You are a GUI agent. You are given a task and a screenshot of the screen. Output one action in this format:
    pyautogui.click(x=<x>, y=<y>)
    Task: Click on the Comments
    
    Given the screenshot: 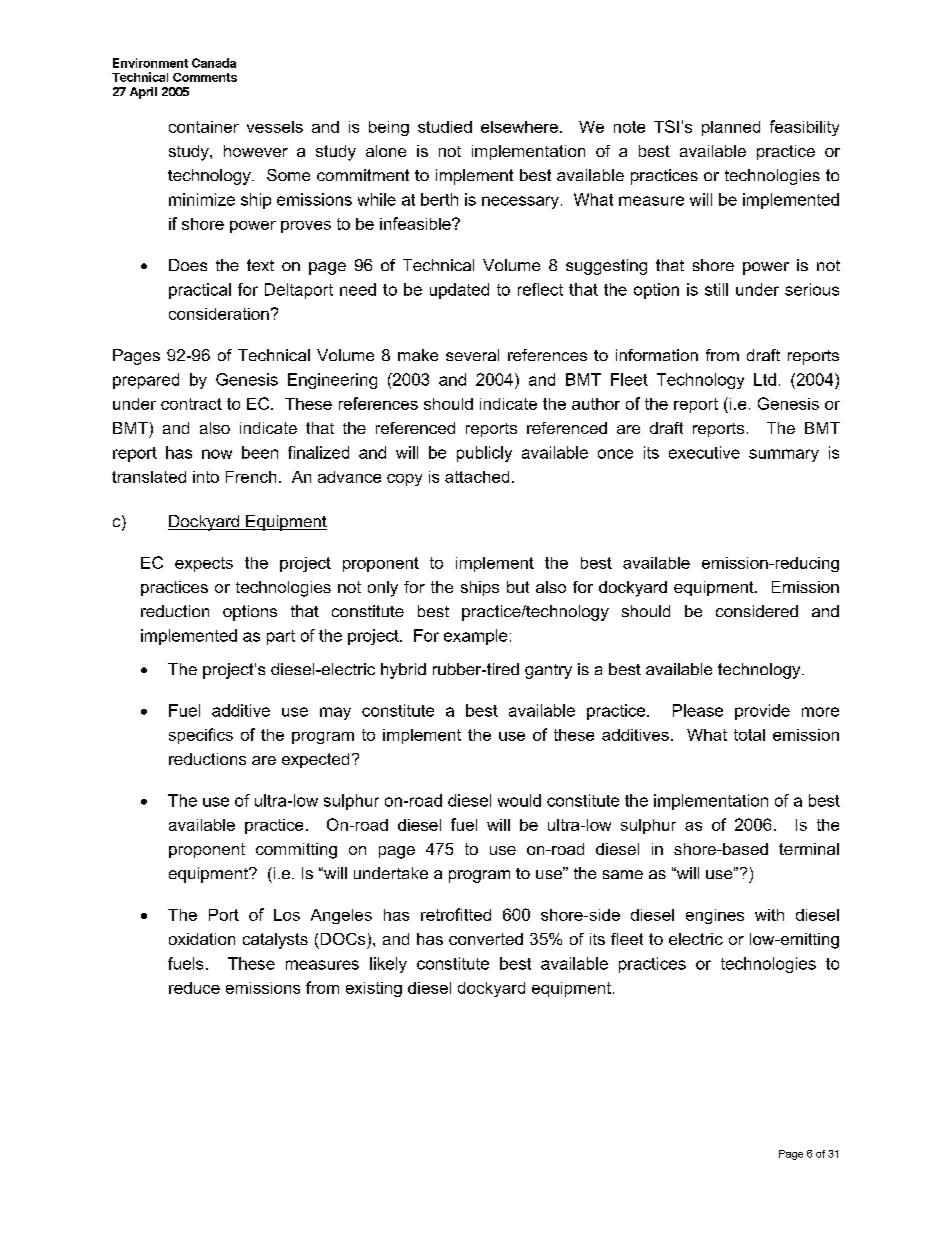 What is the action you would take?
    pyautogui.click(x=205, y=77)
